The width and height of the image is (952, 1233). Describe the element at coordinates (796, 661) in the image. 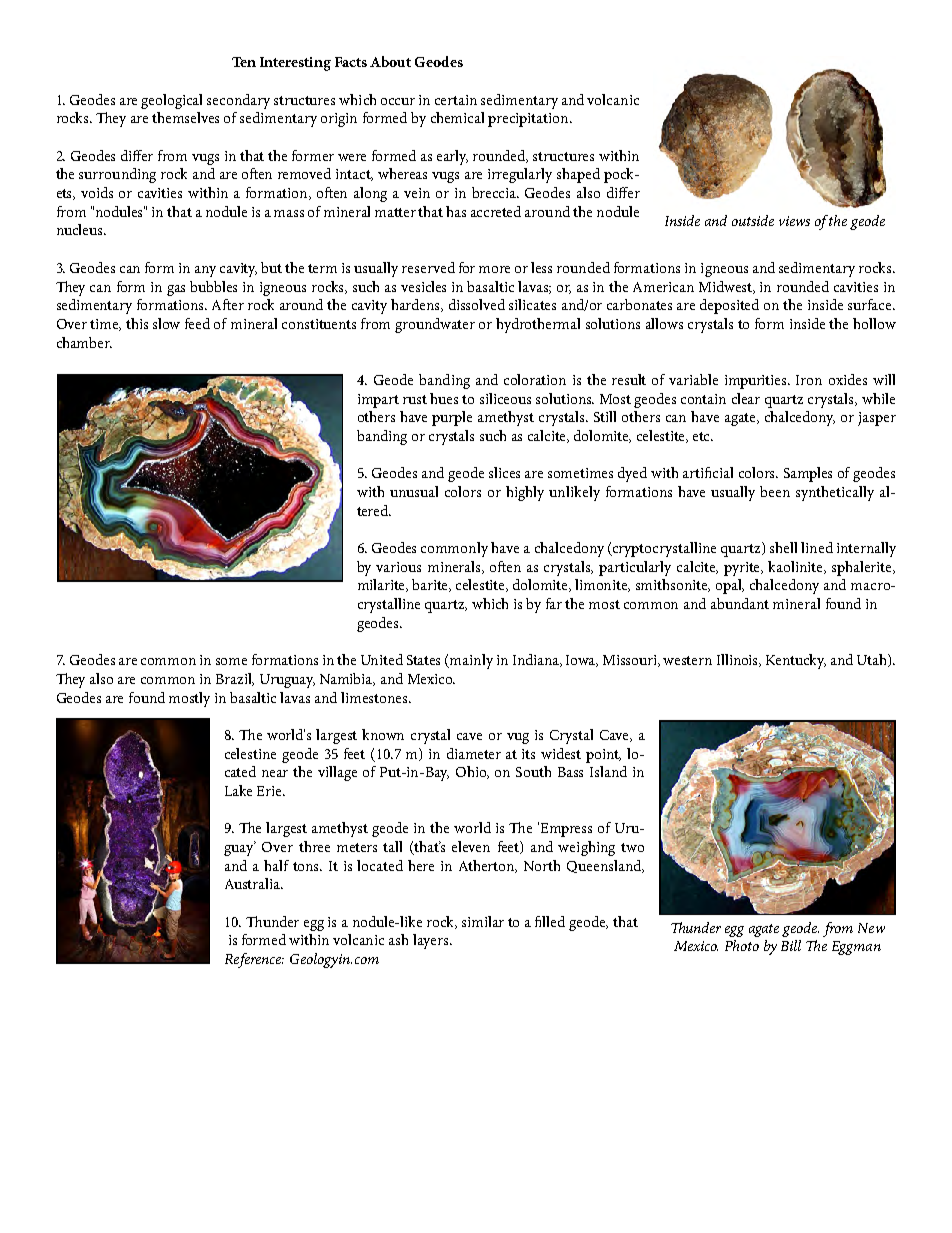

I see `Kentucky` at that location.
